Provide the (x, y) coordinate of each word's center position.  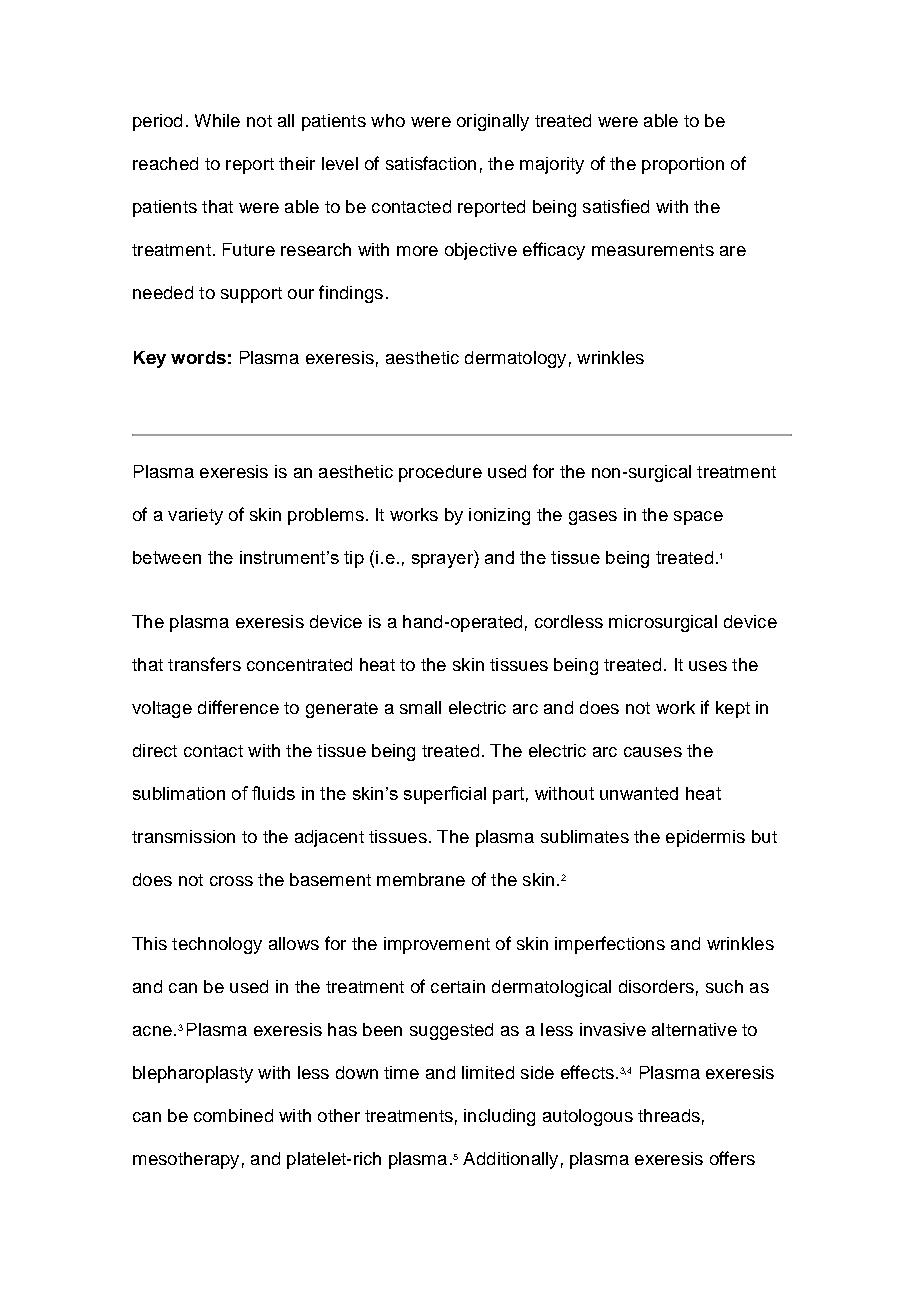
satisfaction (431, 163)
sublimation (179, 793)
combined (233, 1115)
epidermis (705, 838)
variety (195, 516)
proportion (683, 165)
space (698, 518)
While (217, 120)
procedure (440, 473)
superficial (445, 795)
